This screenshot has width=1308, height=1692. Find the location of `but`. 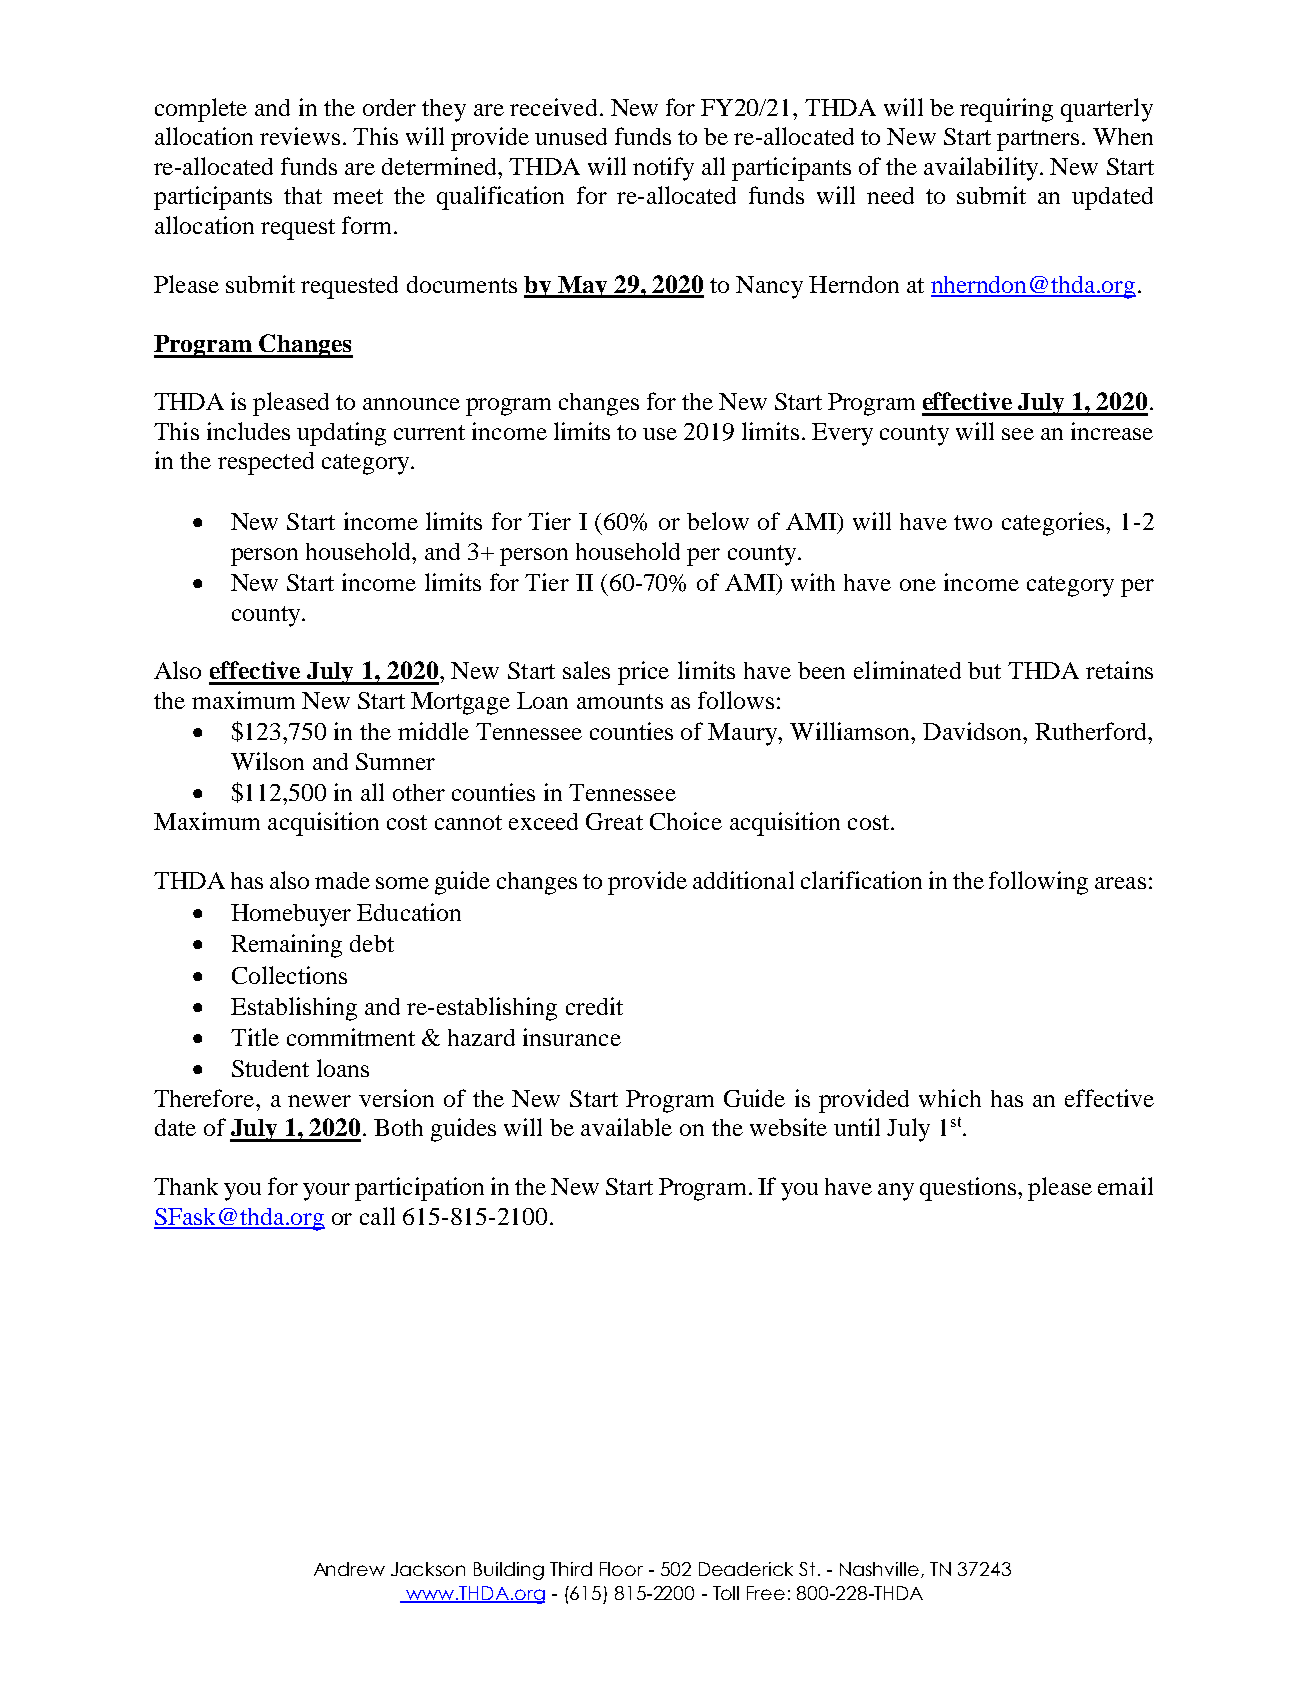

but is located at coordinates (984, 670).
